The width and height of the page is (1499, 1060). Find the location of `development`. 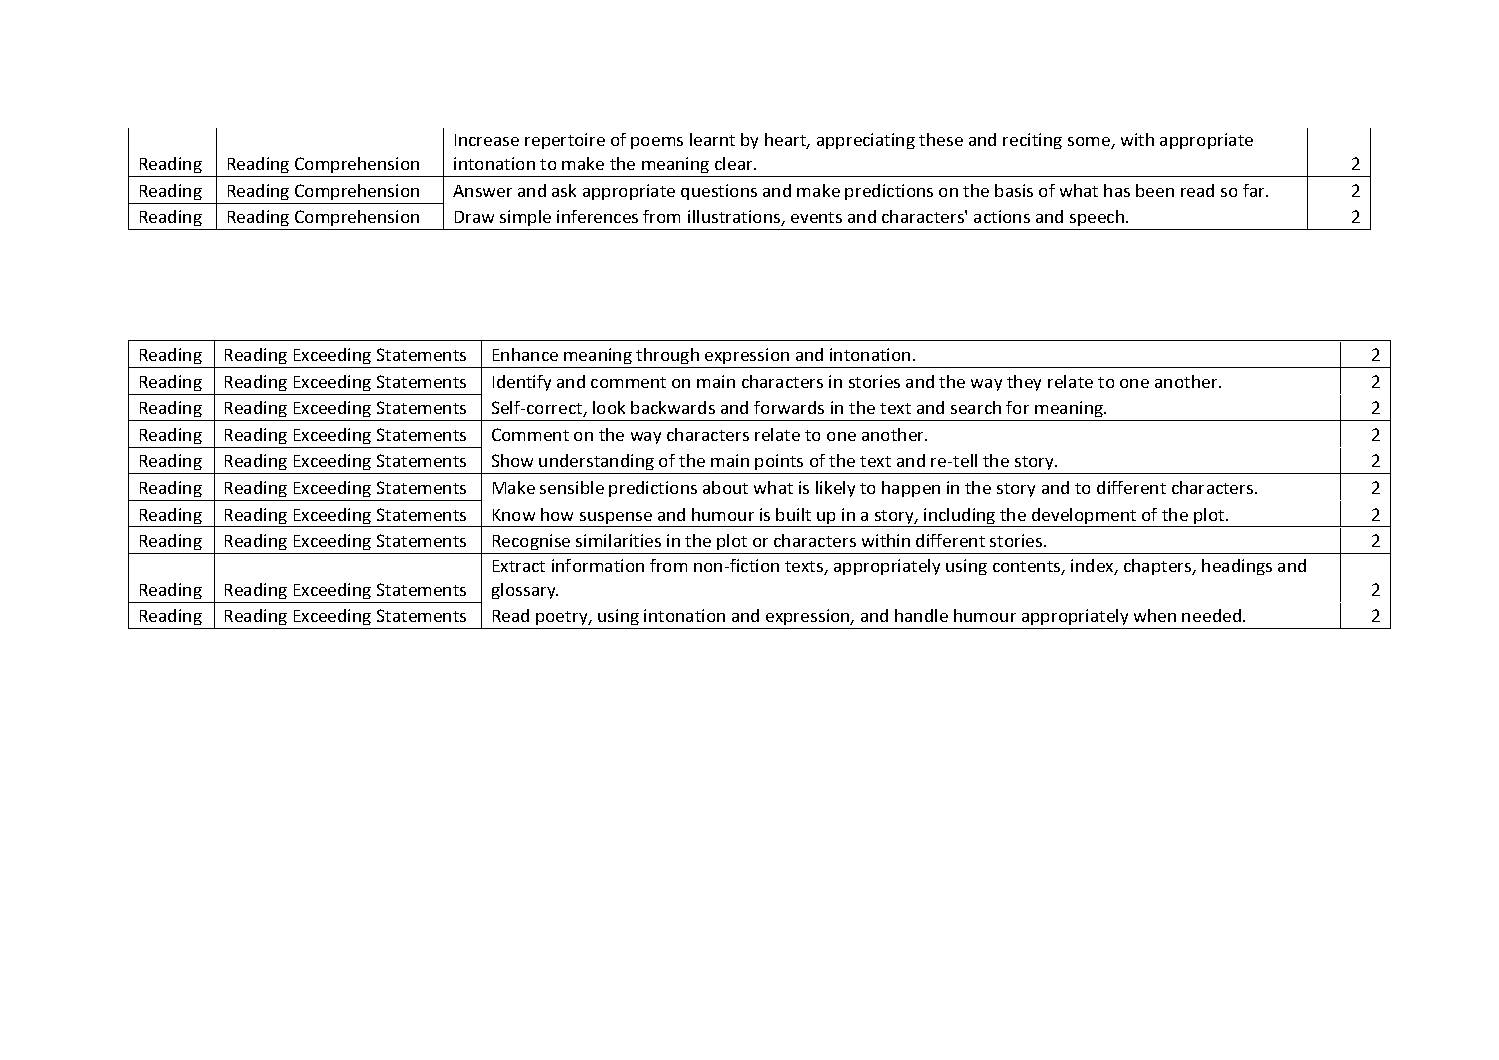

development is located at coordinates (1084, 517).
